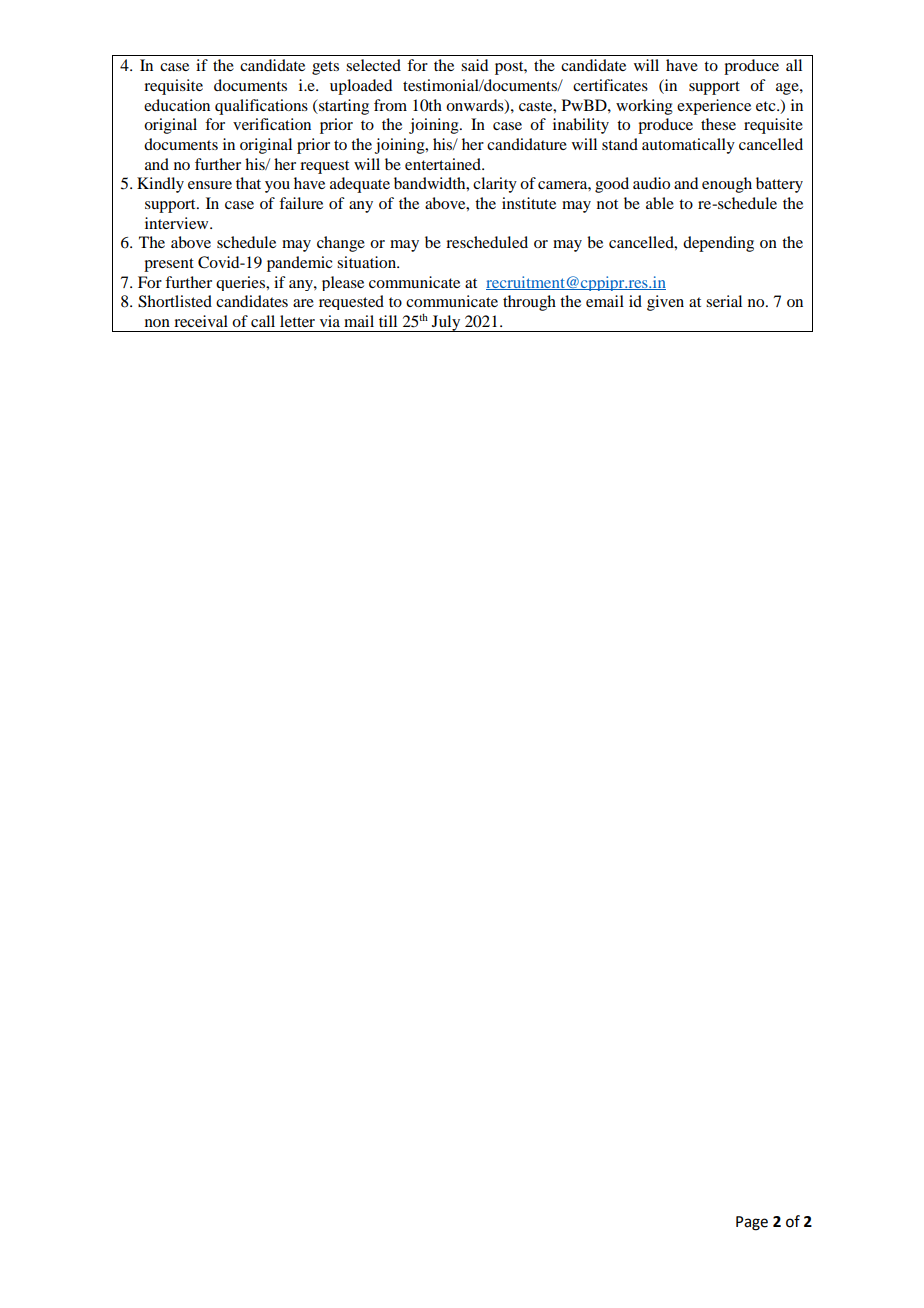  What do you see at coordinates (388, 321) in the document?
I see `till` at bounding box center [388, 321].
